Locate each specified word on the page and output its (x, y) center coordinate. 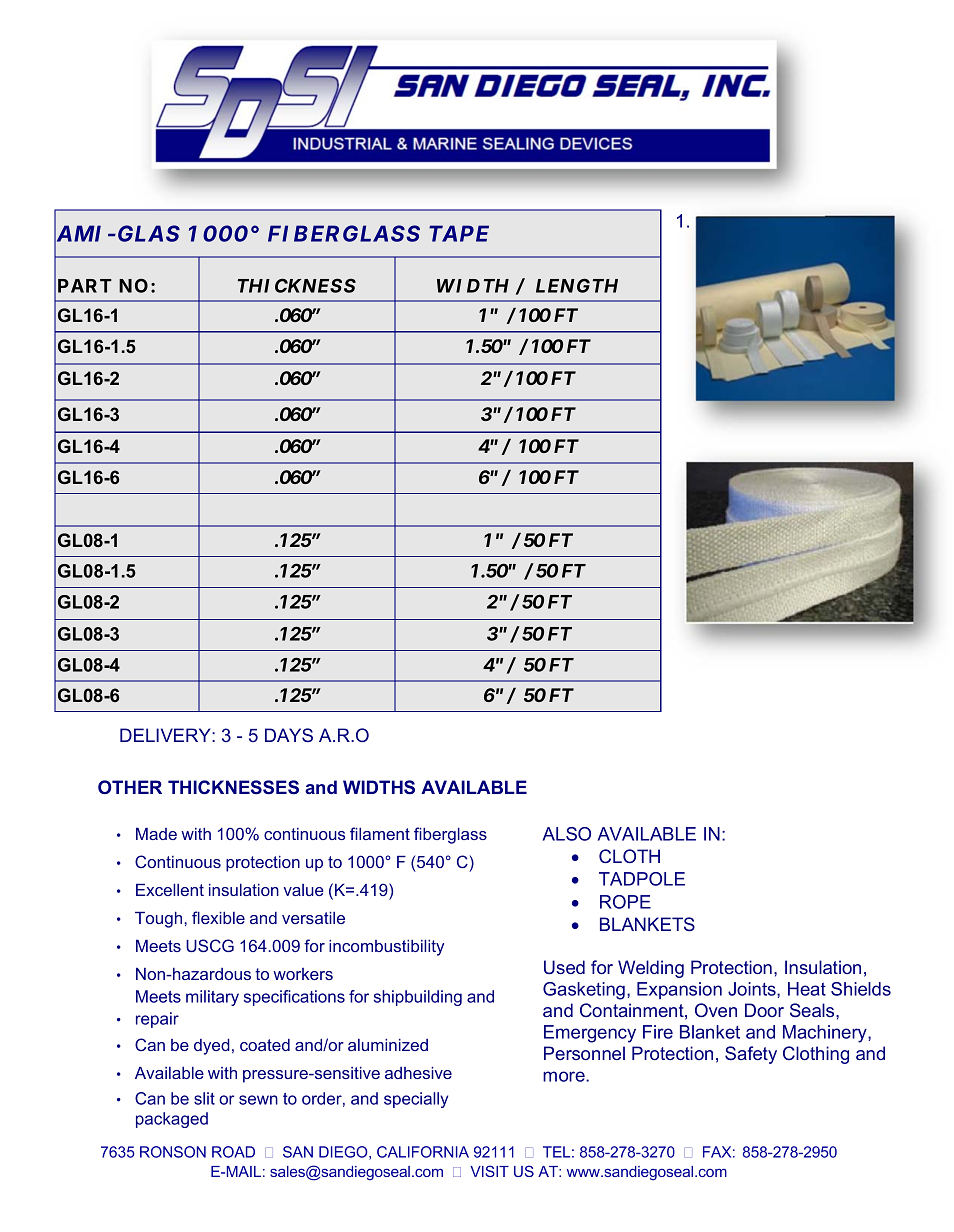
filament (380, 833)
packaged (172, 1120)
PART (85, 286)
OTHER (130, 787)
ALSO (567, 834)
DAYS (289, 735)
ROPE (625, 902)
